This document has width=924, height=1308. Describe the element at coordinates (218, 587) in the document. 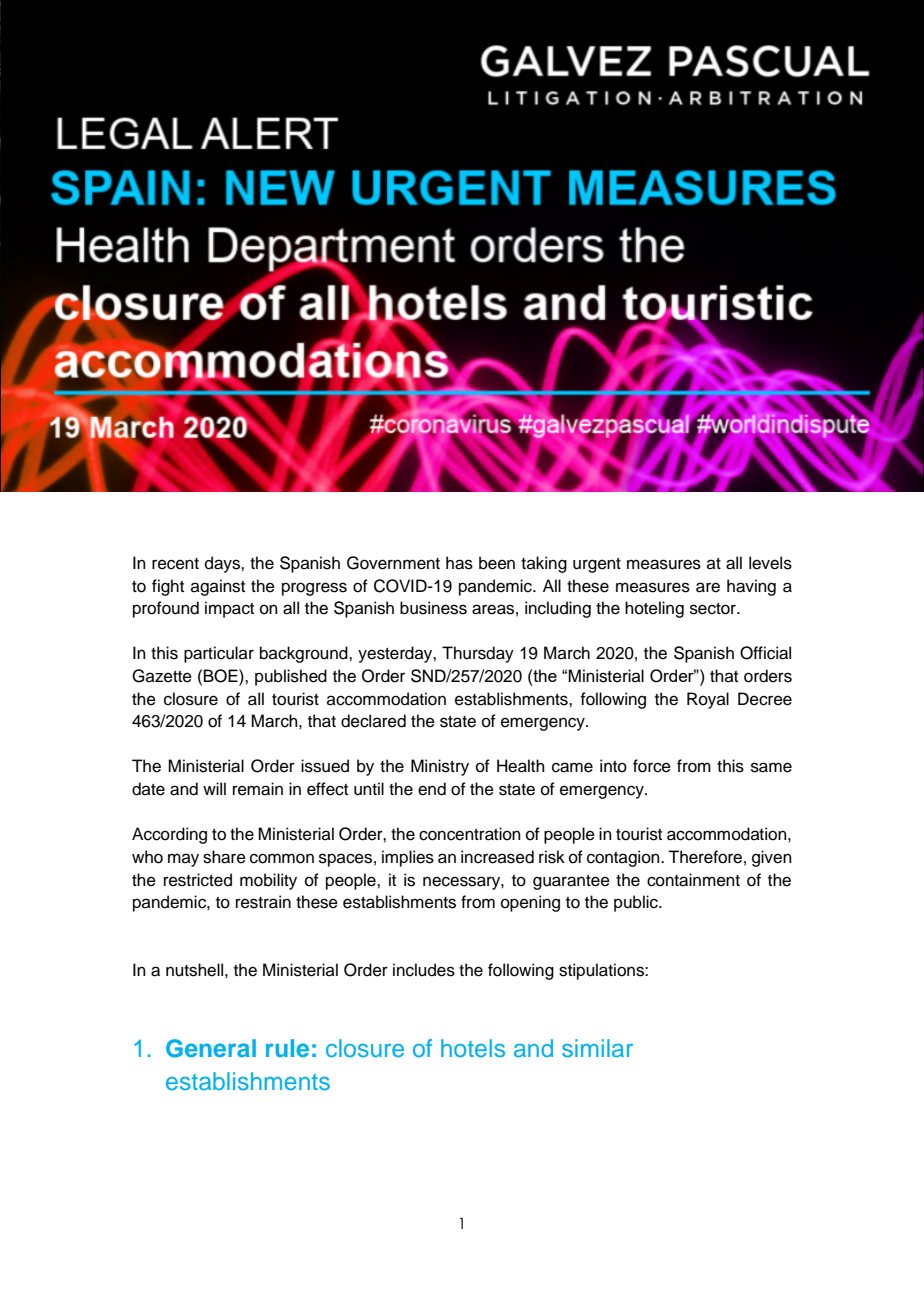

I see `against` at that location.
